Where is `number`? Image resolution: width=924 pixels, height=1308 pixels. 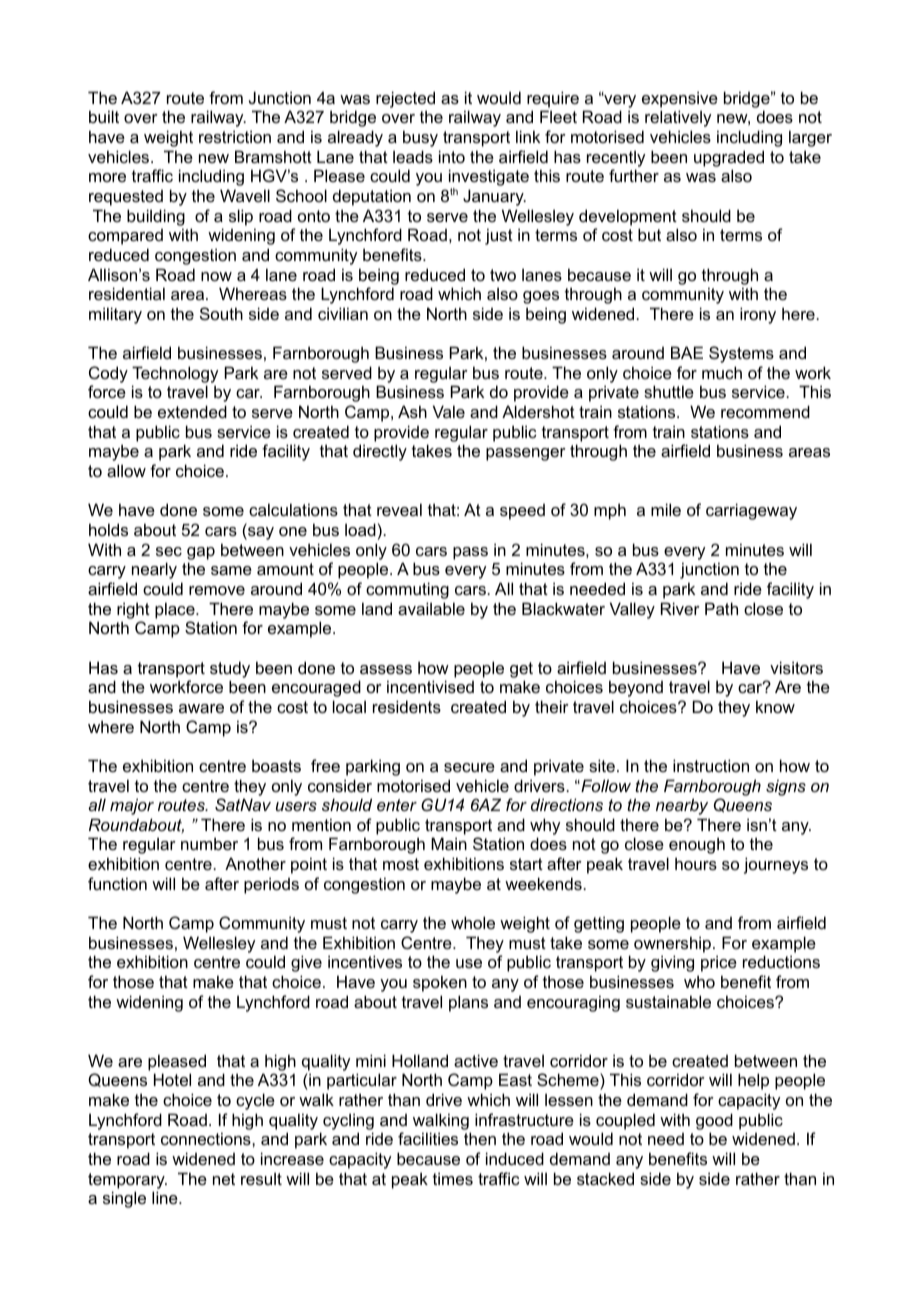
number is located at coordinates (209, 843).
